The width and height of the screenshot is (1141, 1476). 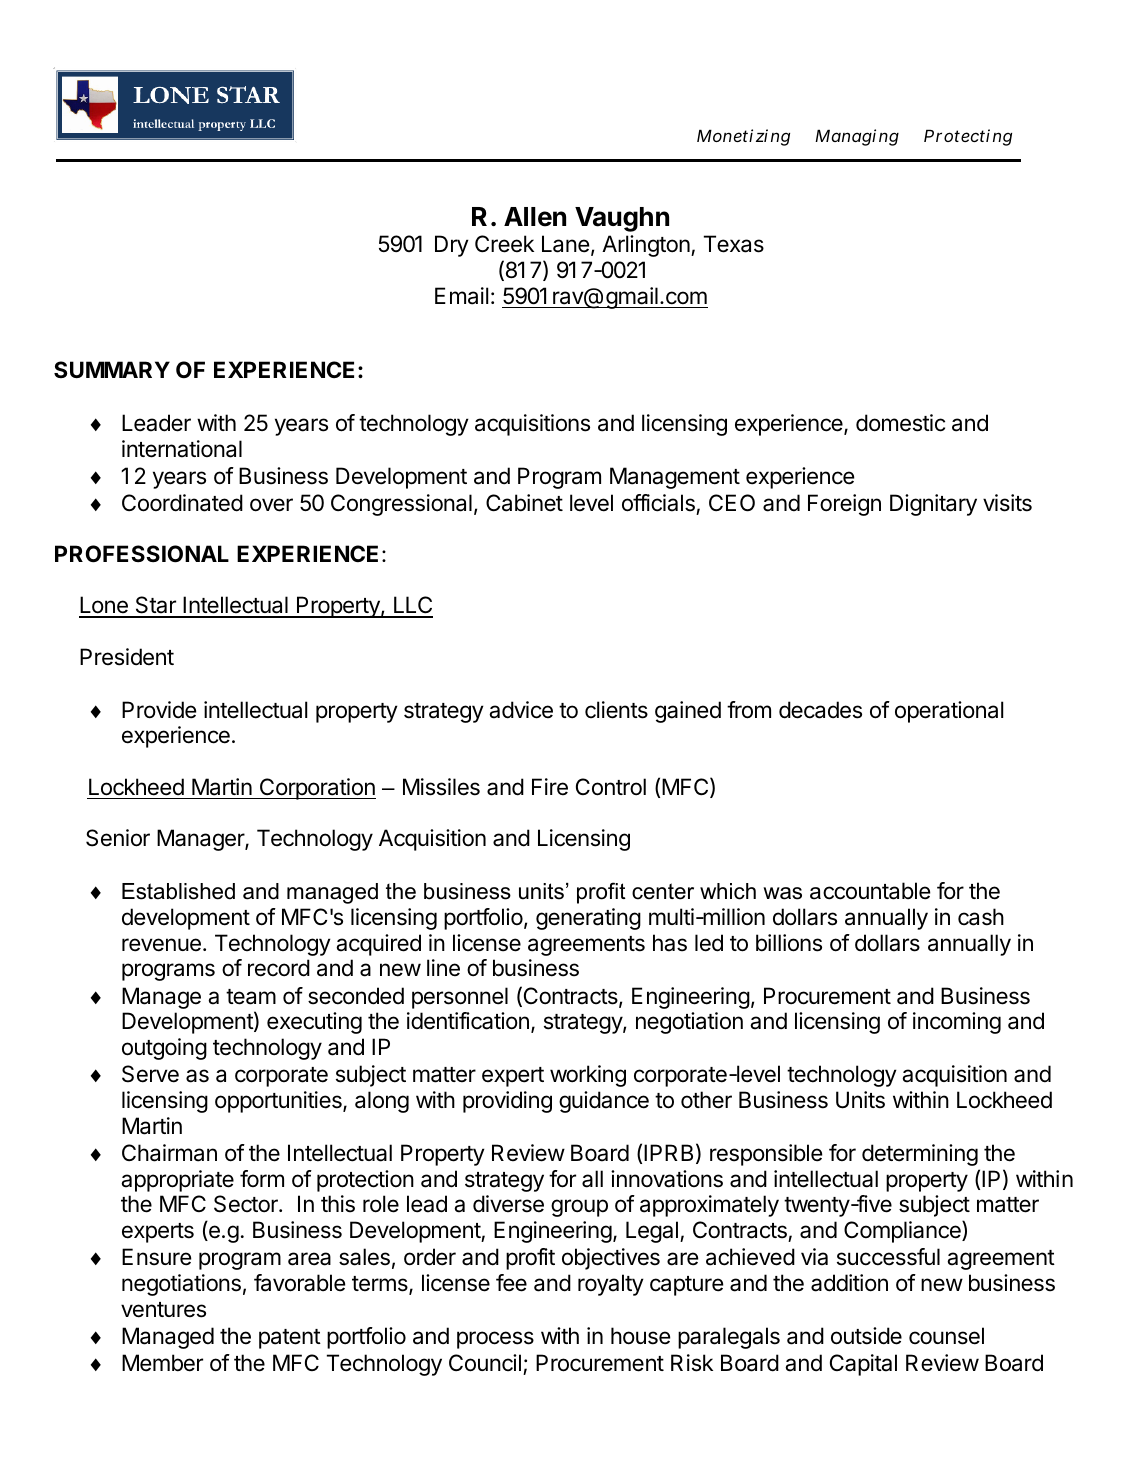 I want to click on Provide, so click(x=159, y=710).
